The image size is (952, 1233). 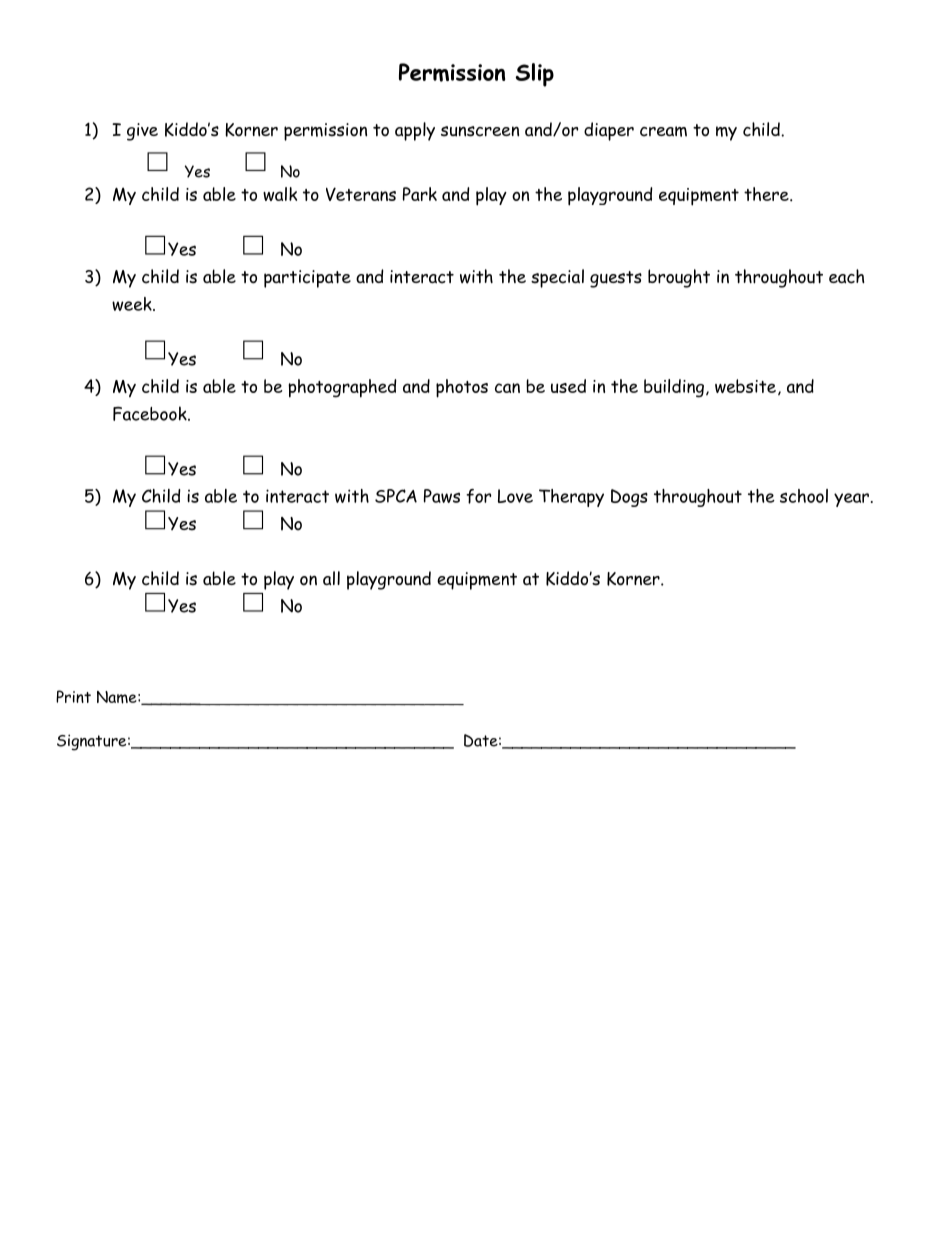 What do you see at coordinates (280, 194) in the screenshot?
I see `walk` at bounding box center [280, 194].
